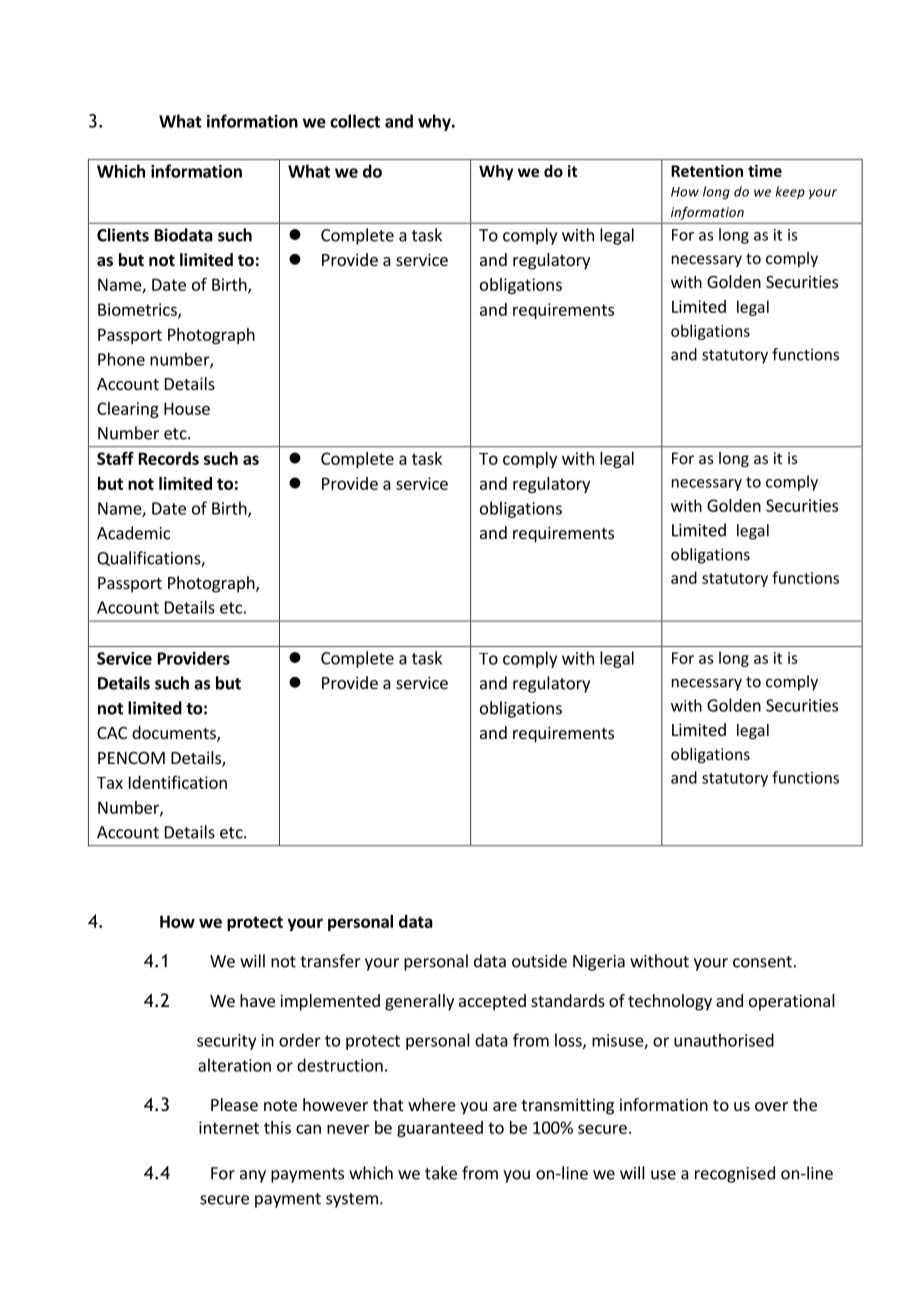 The height and width of the page is (1308, 924). Describe the element at coordinates (178, 782) in the page. I see `Identification` at that location.
